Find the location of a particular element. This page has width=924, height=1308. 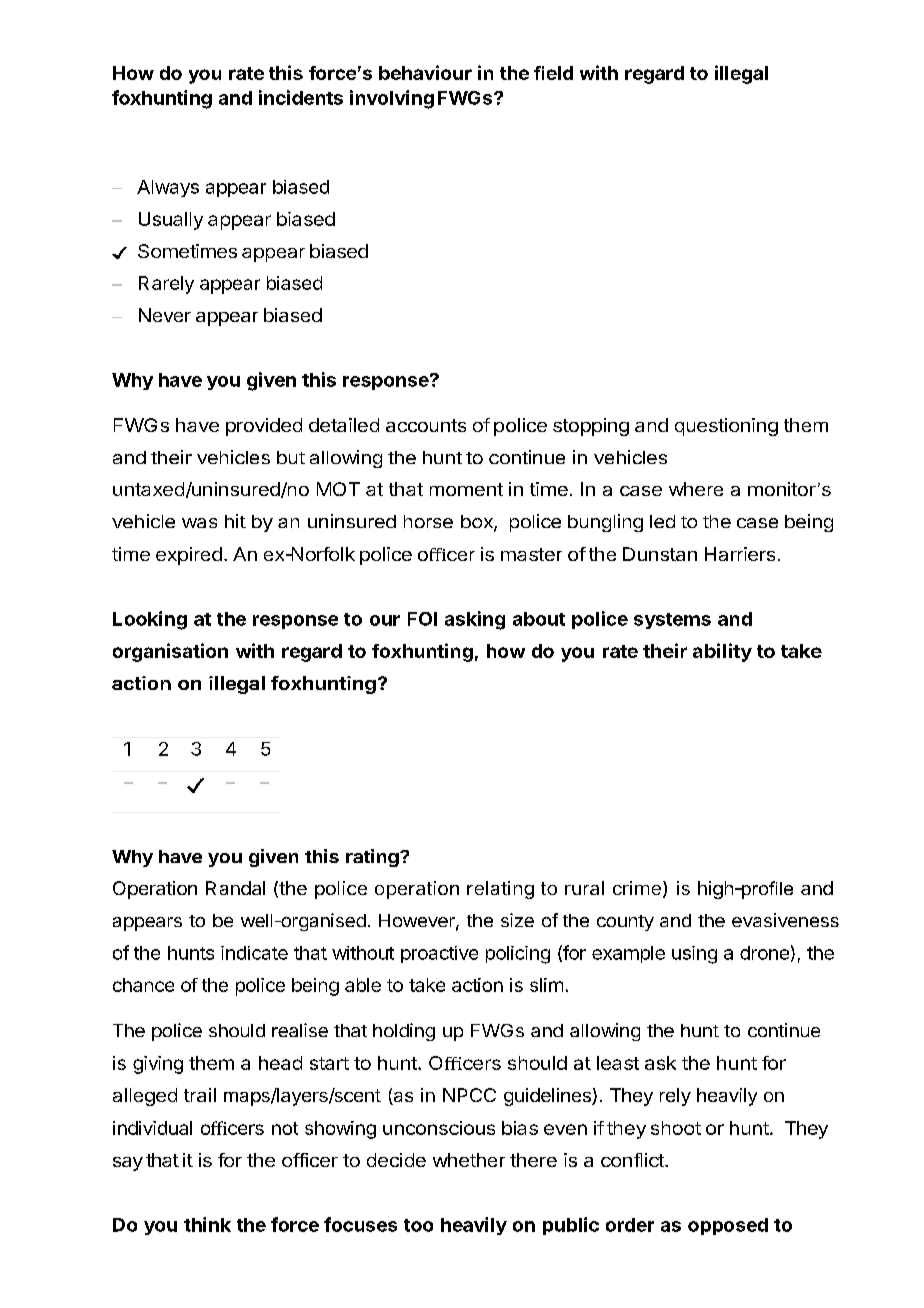

Randal is located at coordinates (235, 888).
